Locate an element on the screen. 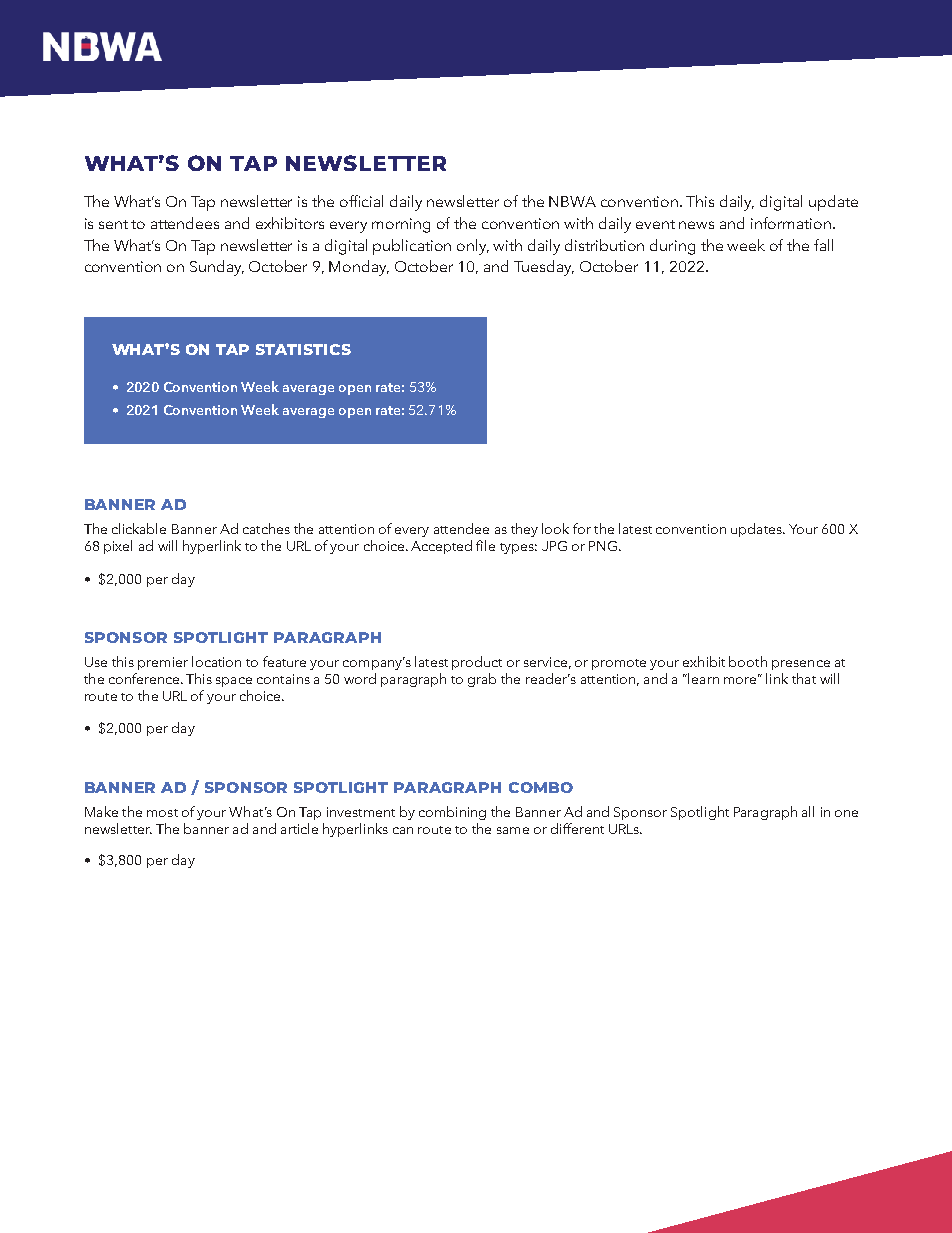 Image resolution: width=952 pixels, height=1233 pixels. STATISTICS is located at coordinates (303, 349).
